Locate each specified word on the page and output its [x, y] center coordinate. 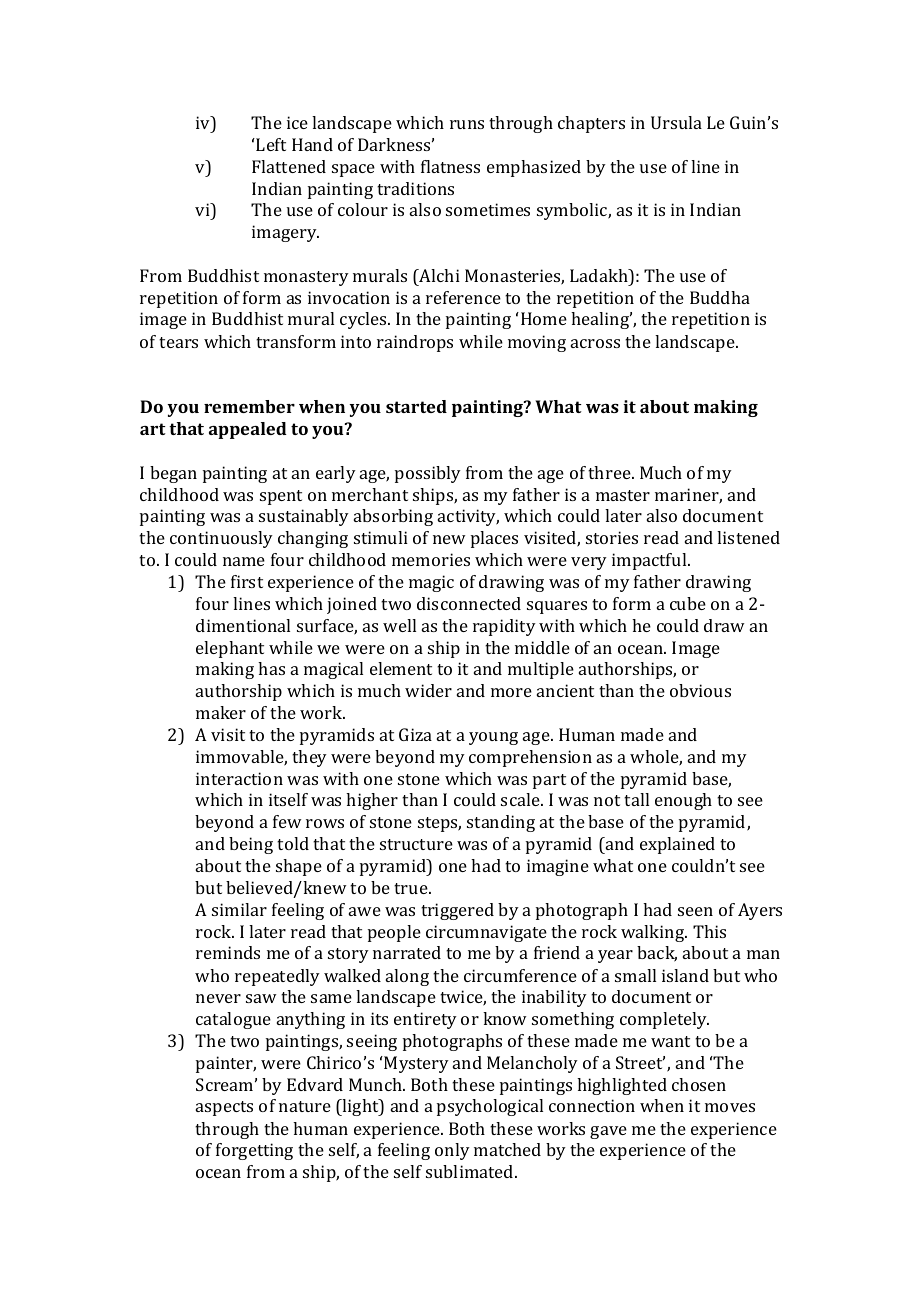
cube [688, 603]
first [247, 581]
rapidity [504, 627]
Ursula [676, 122]
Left [271, 144]
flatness [450, 166]
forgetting [254, 1151]
